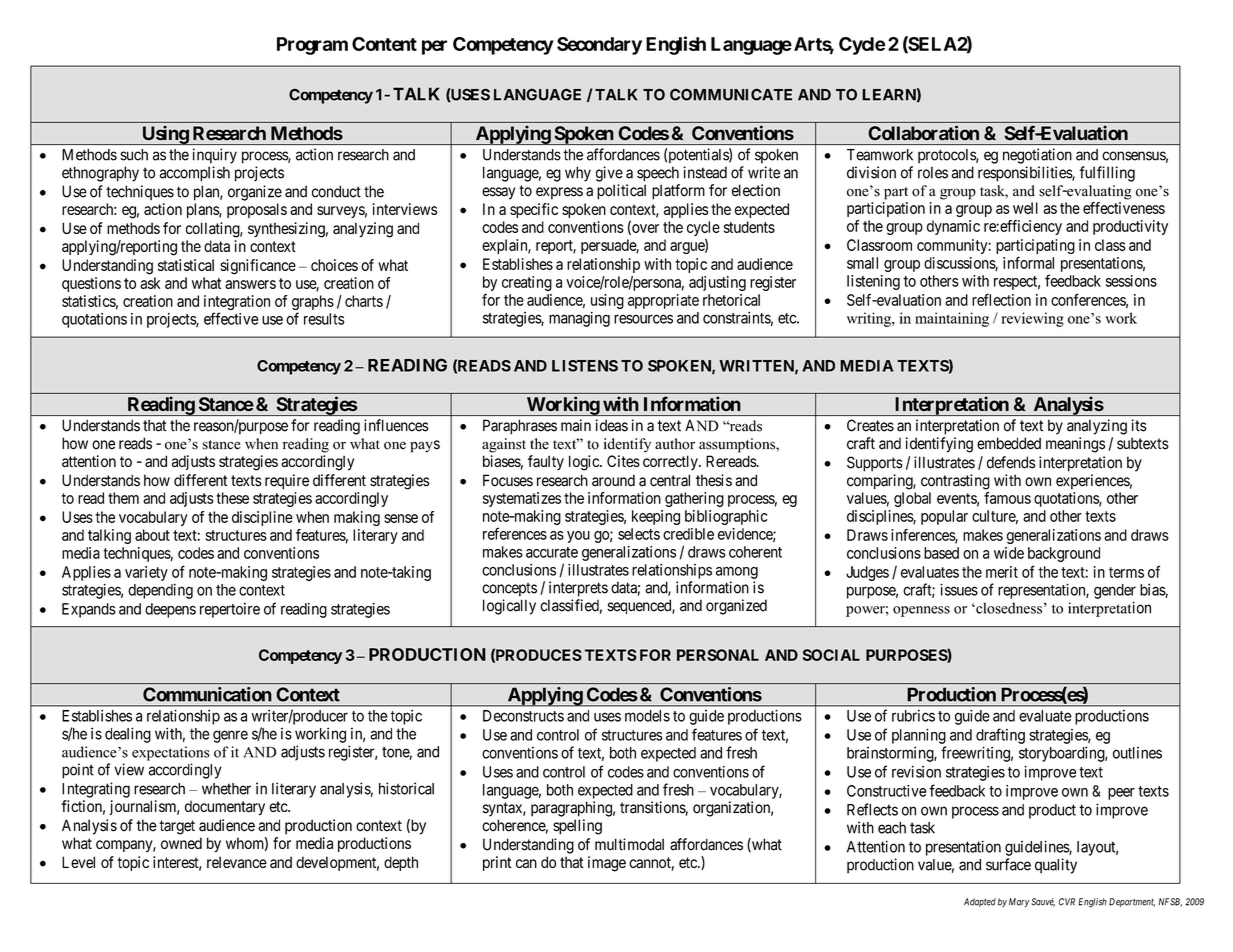 Image resolution: width=1233 pixels, height=952 pixels. Describe the element at coordinates (312, 46) in the document. I see `Program` at that location.
